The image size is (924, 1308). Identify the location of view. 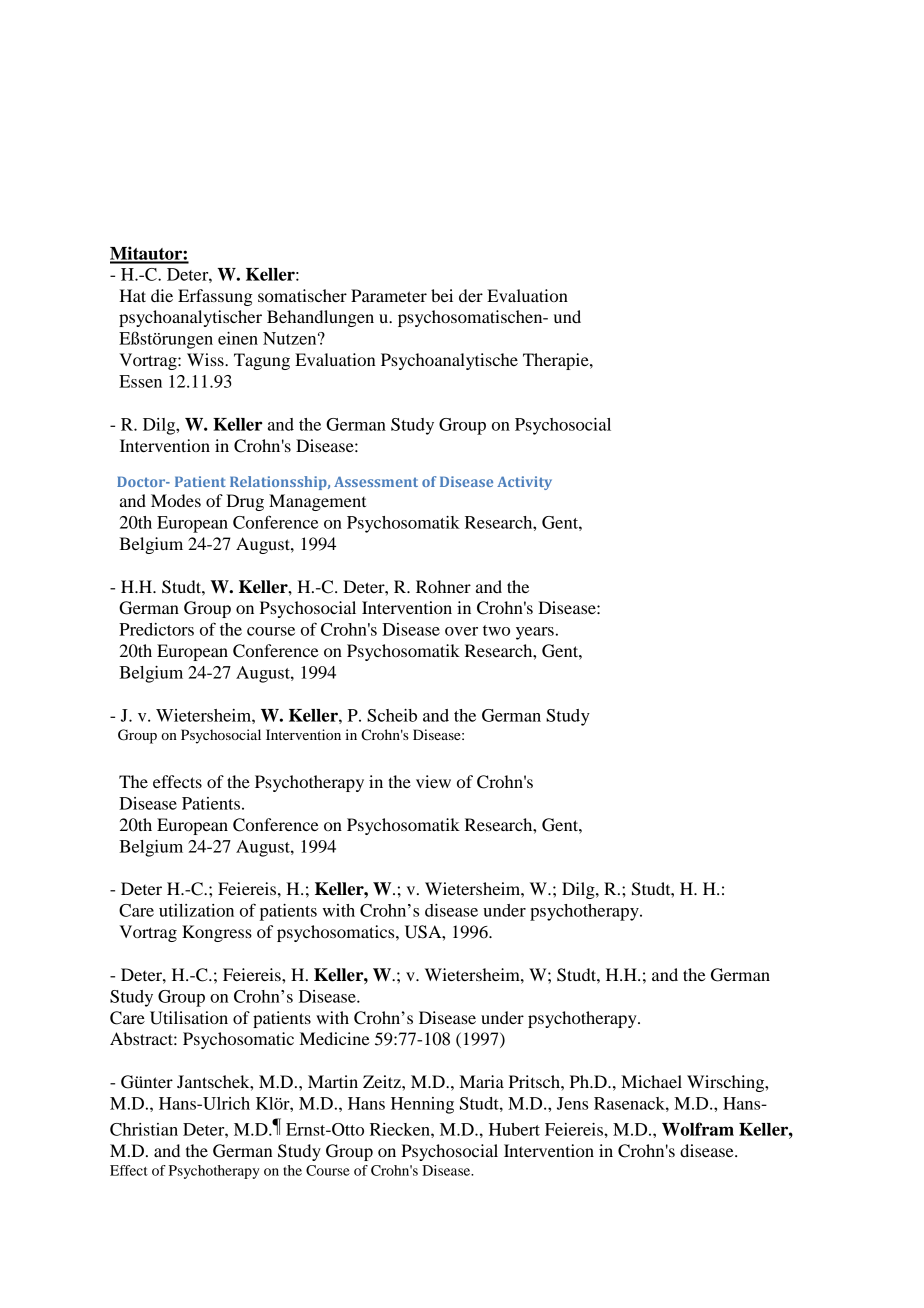
(433, 781).
